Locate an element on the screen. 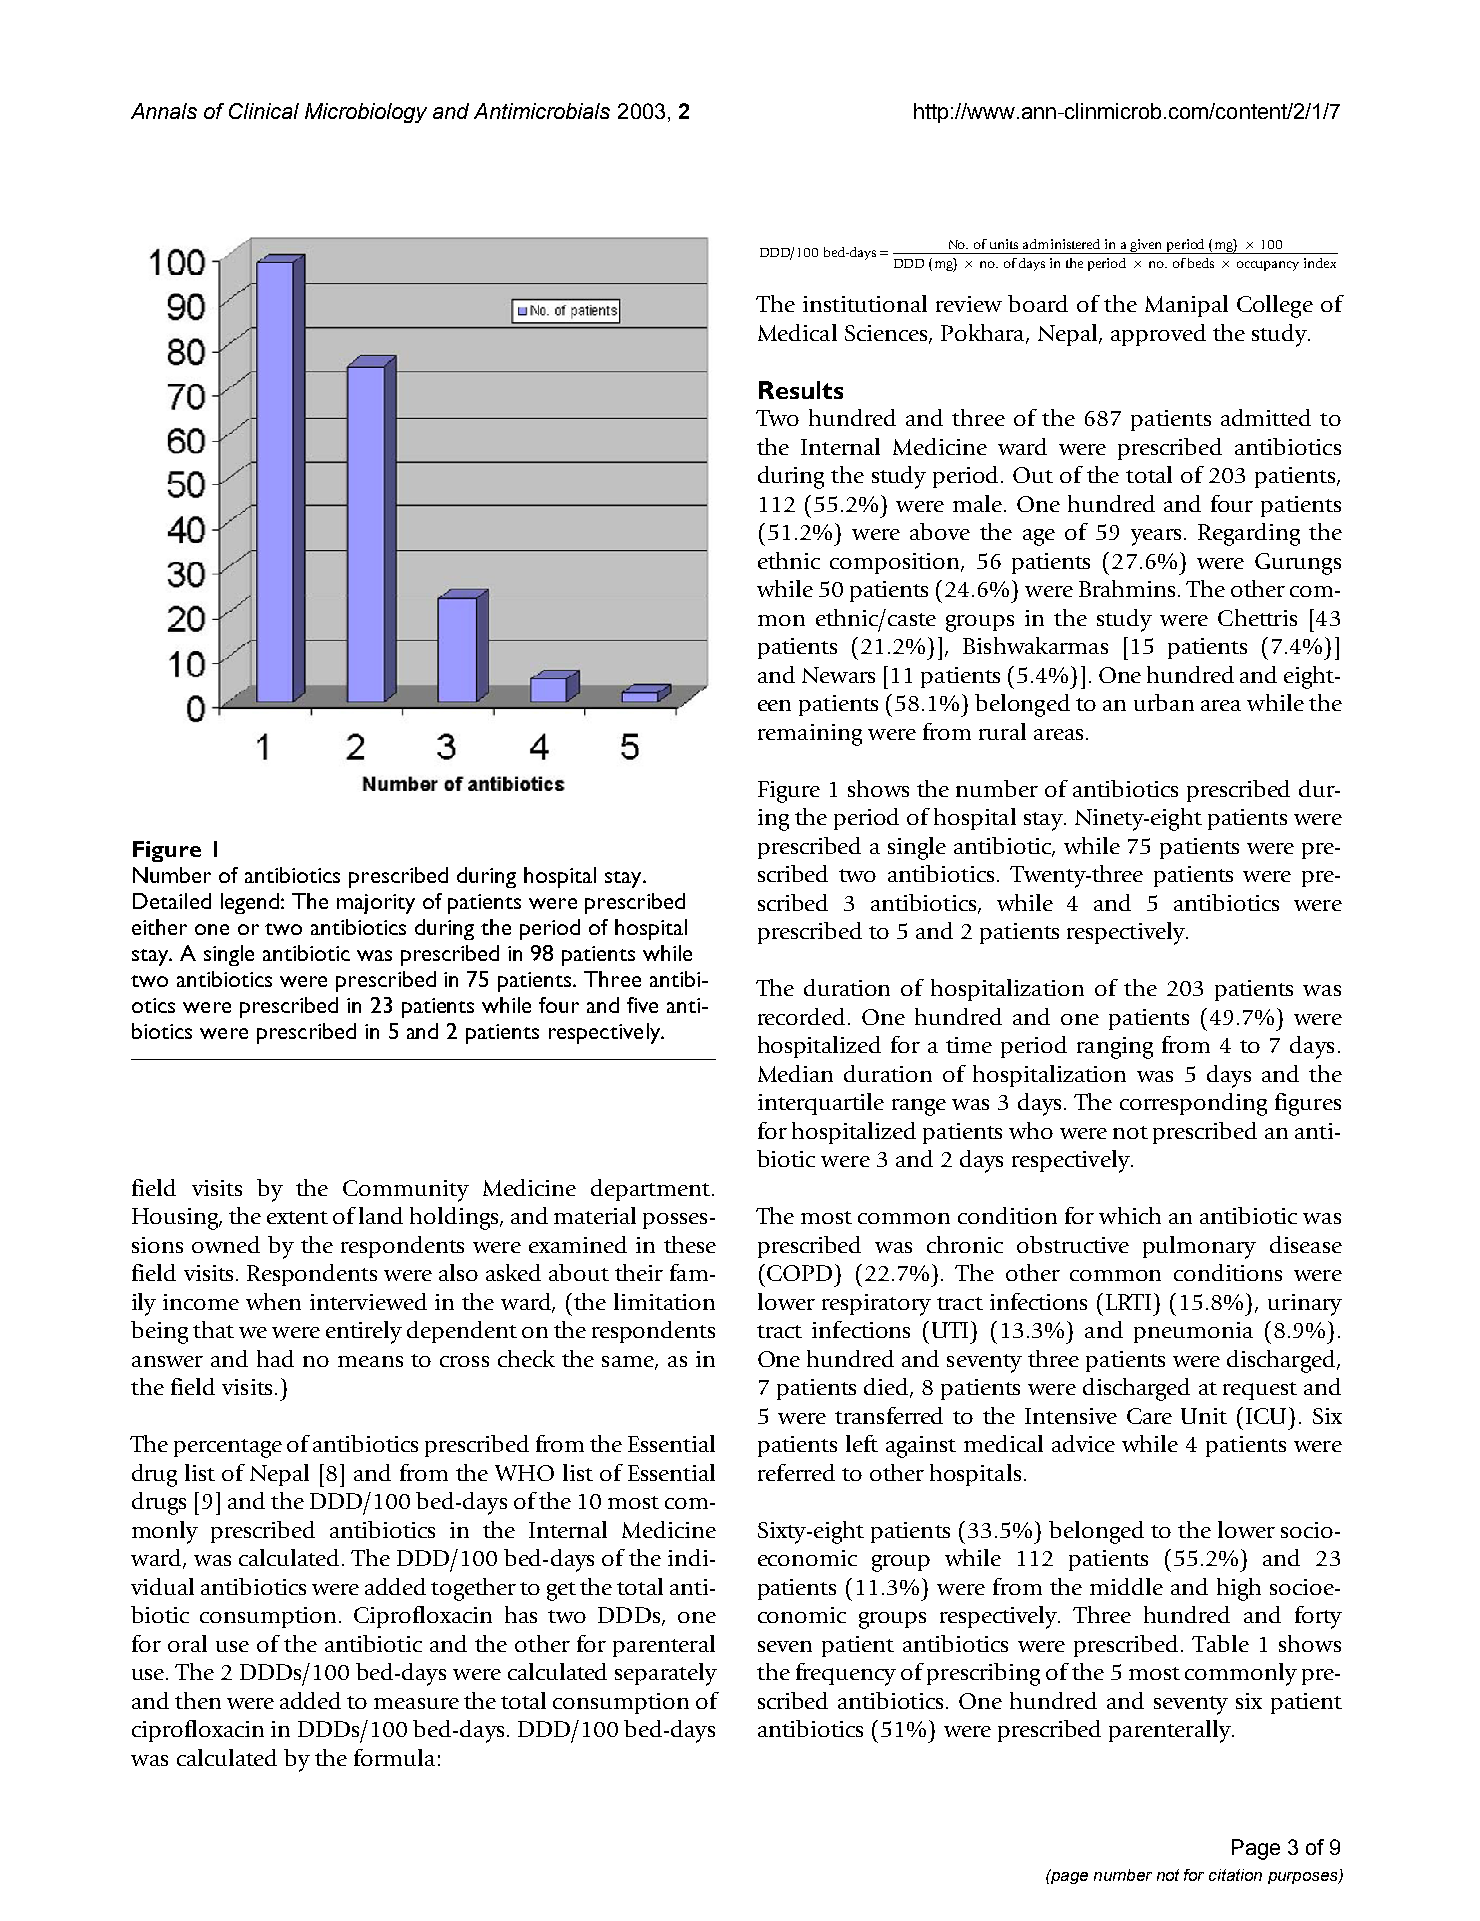 Image resolution: width=1480 pixels, height=1921 pixels. extent is located at coordinates (297, 1217).
